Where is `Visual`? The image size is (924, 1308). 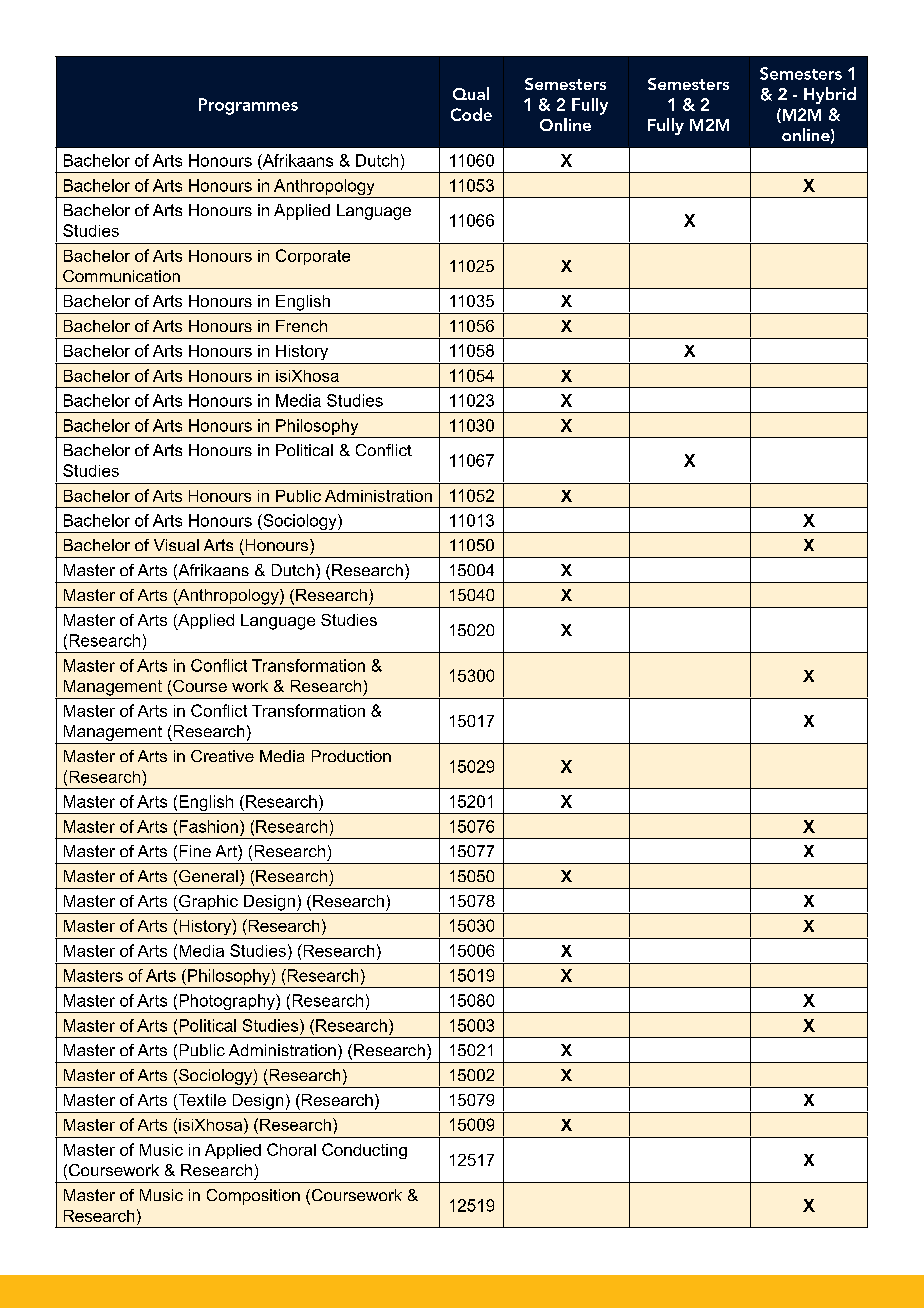
Visual is located at coordinates (176, 545).
